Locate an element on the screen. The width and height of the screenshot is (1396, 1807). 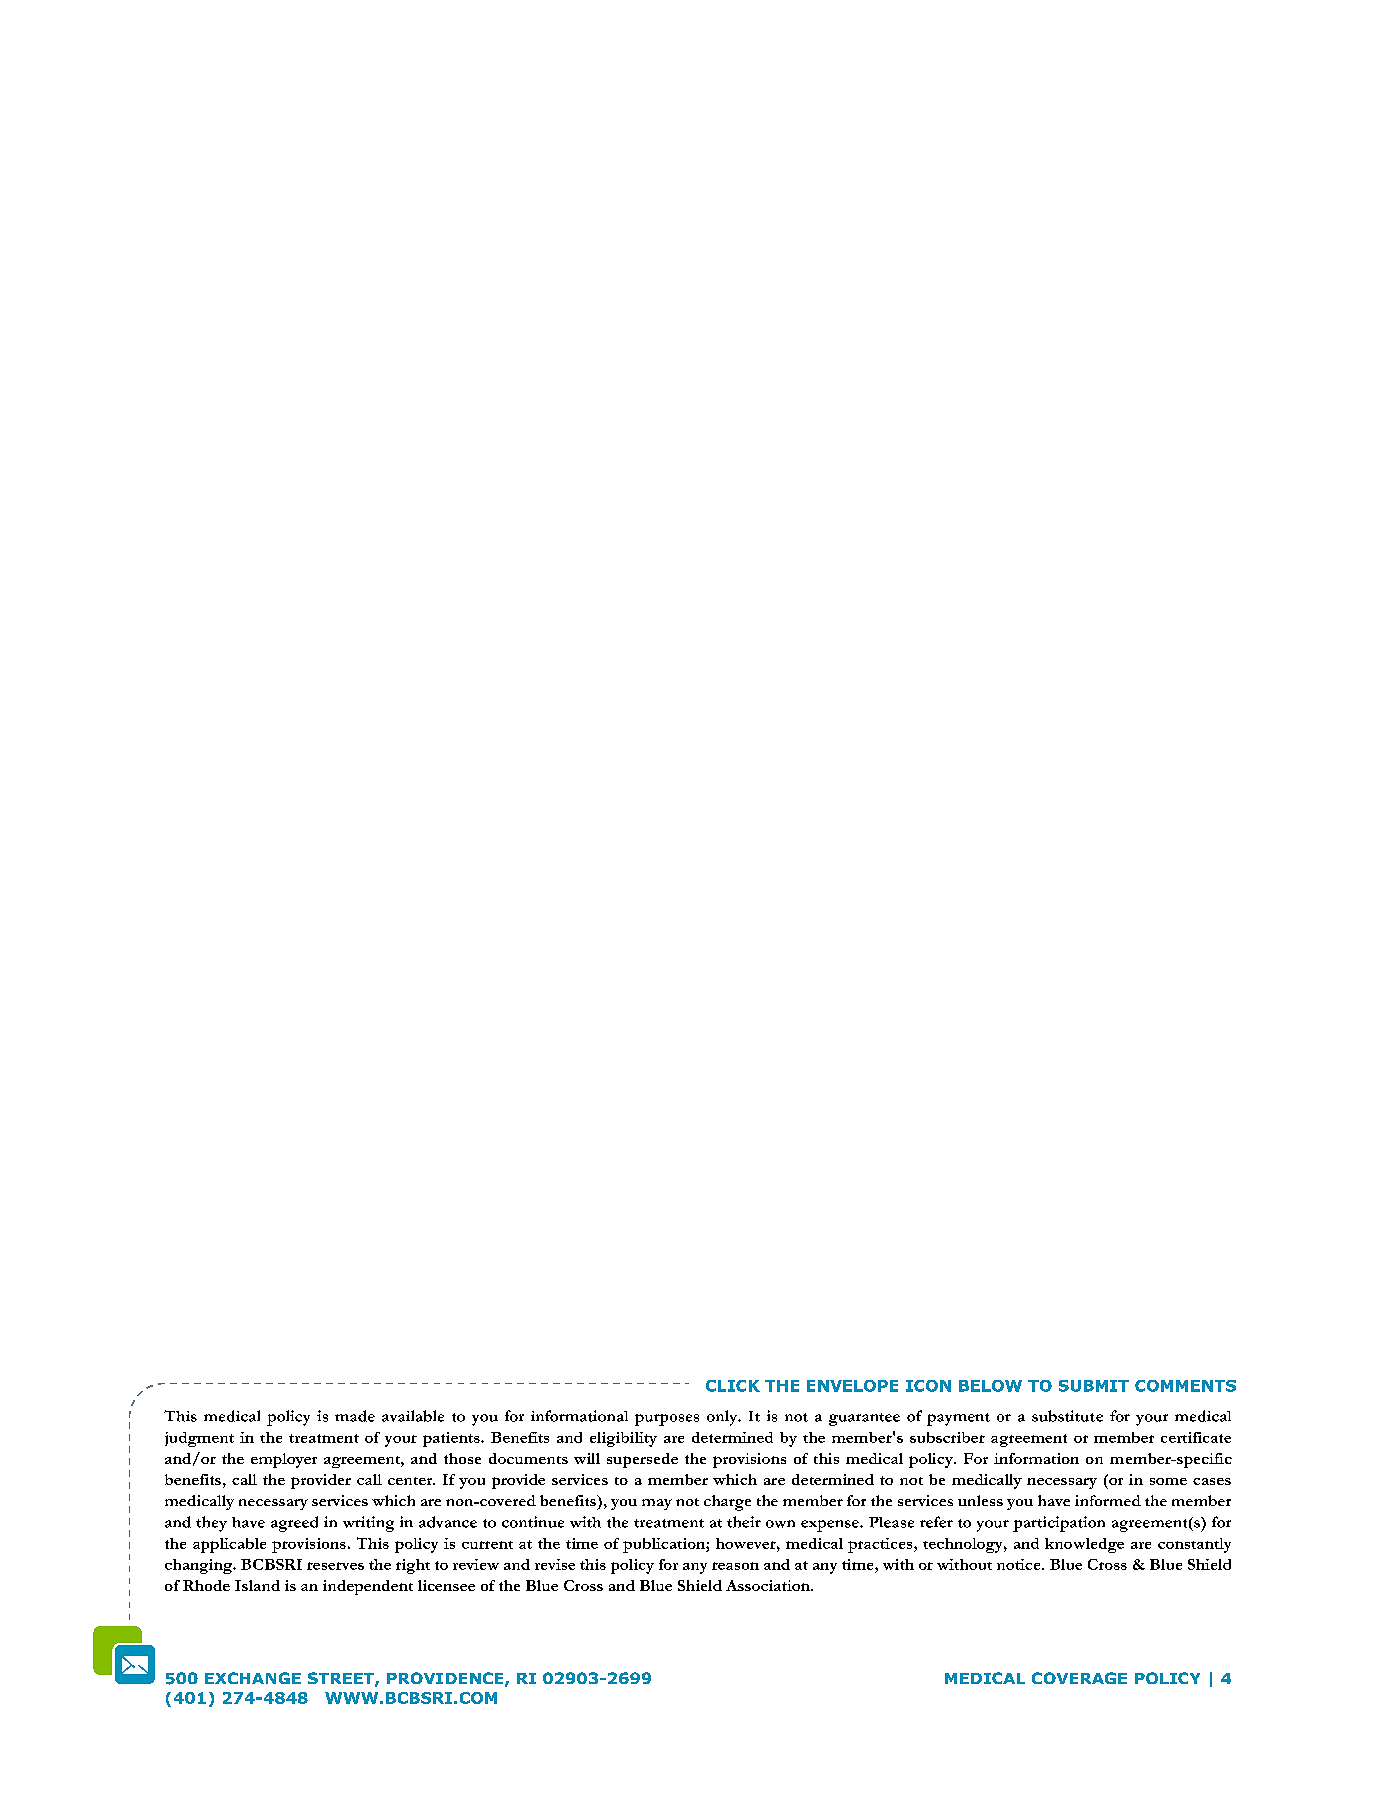
CLICK is located at coordinates (733, 1386).
